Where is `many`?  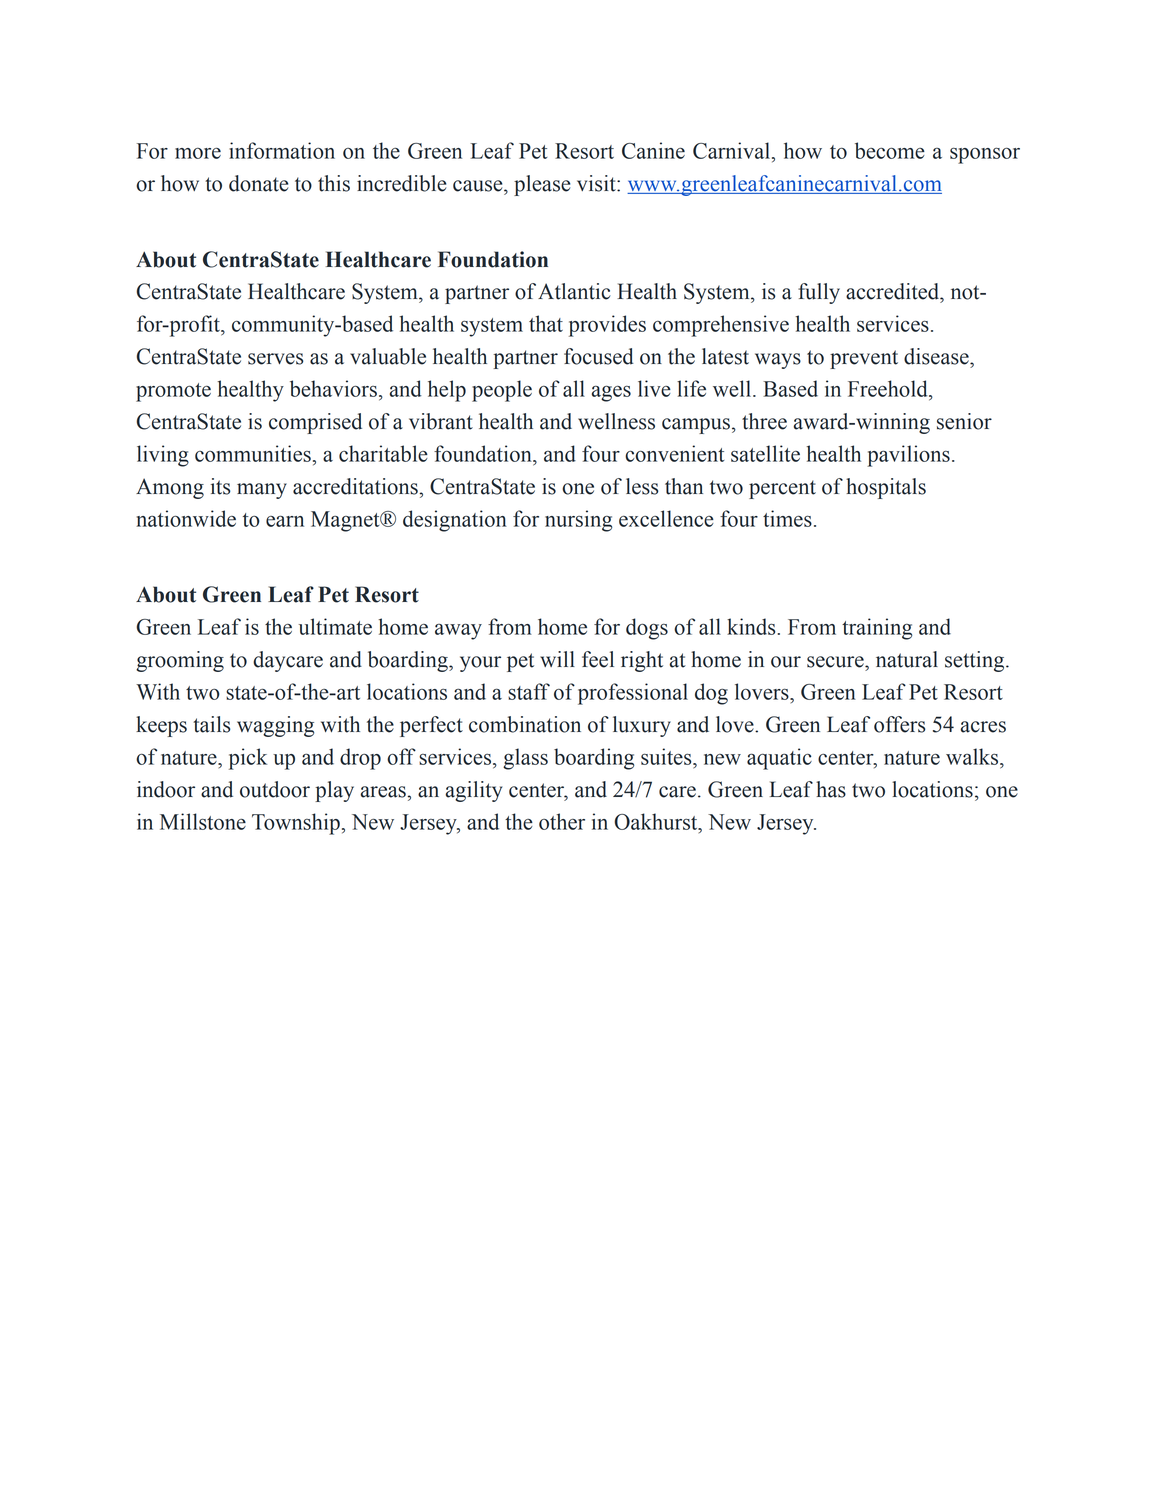
many is located at coordinates (262, 491).
